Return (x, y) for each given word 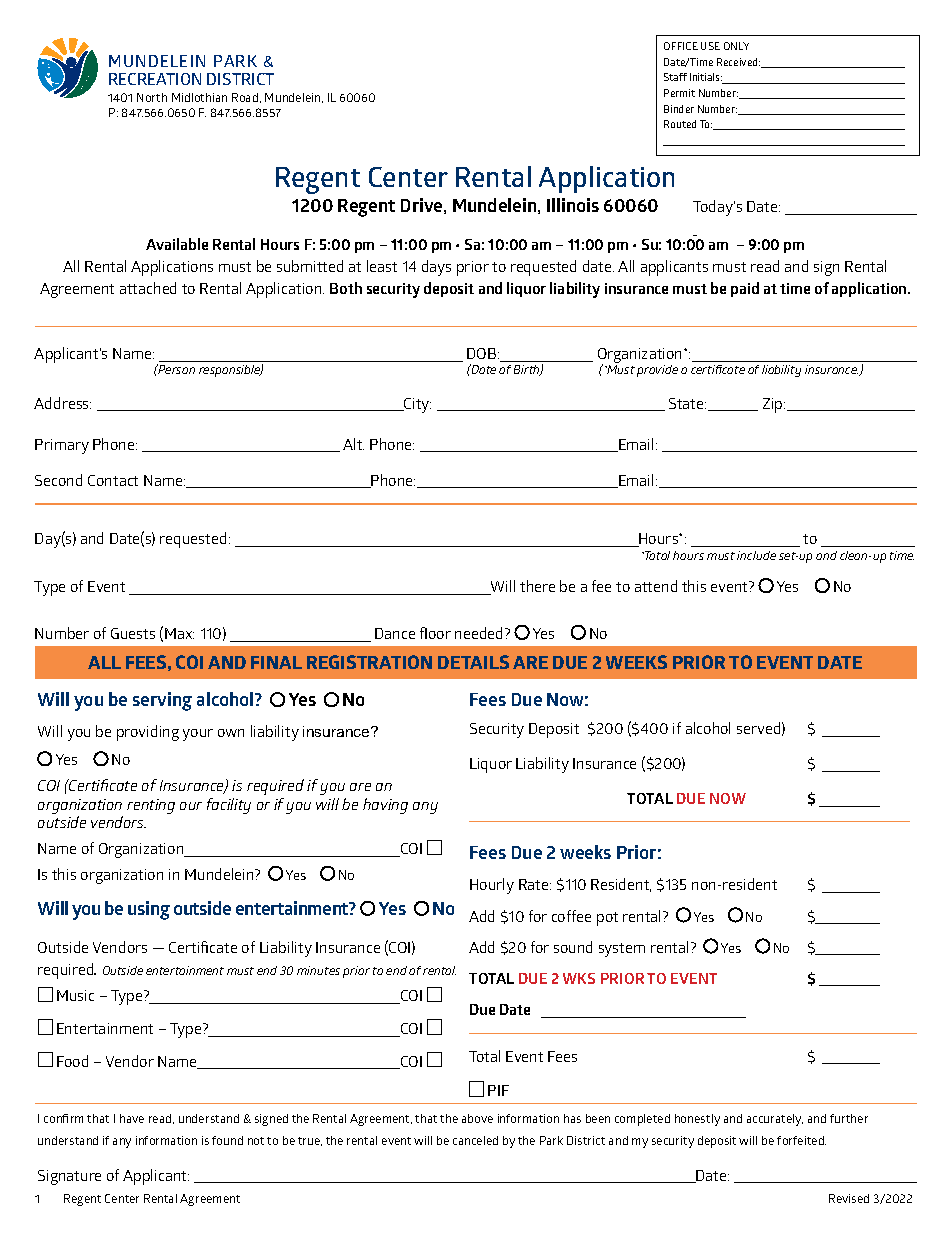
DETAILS (473, 662)
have (132, 1118)
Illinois (573, 205)
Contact (113, 480)
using (149, 910)
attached (148, 288)
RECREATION (155, 79)
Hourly (492, 886)
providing (148, 733)
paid (745, 289)
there (537, 586)
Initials (706, 77)
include (756, 555)
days (436, 268)
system (622, 950)
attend (656, 586)
